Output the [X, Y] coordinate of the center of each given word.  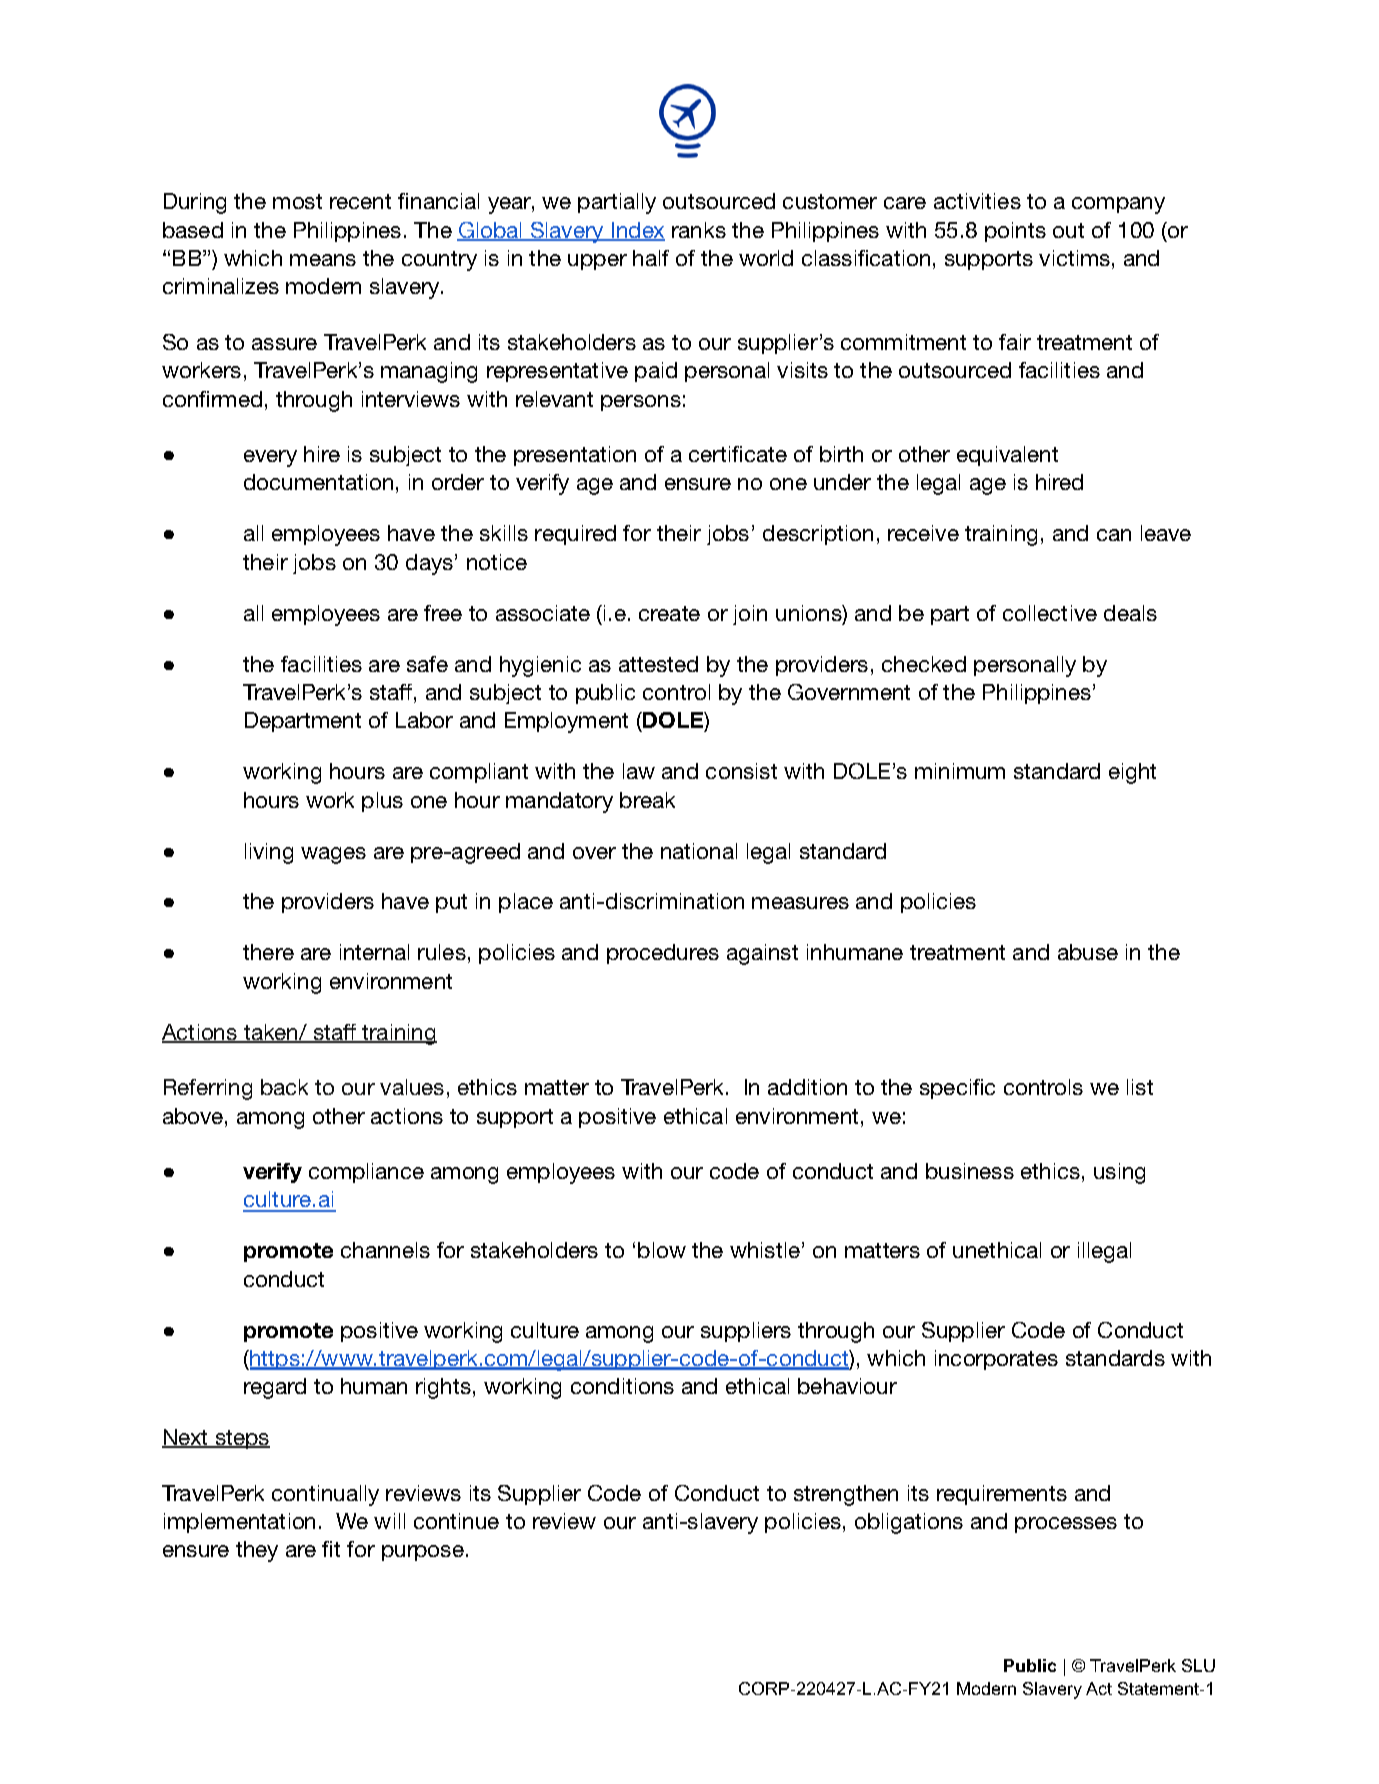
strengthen [846, 1495]
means [323, 260]
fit [331, 1549]
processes [1066, 1525]
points [1015, 232]
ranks [699, 230]
